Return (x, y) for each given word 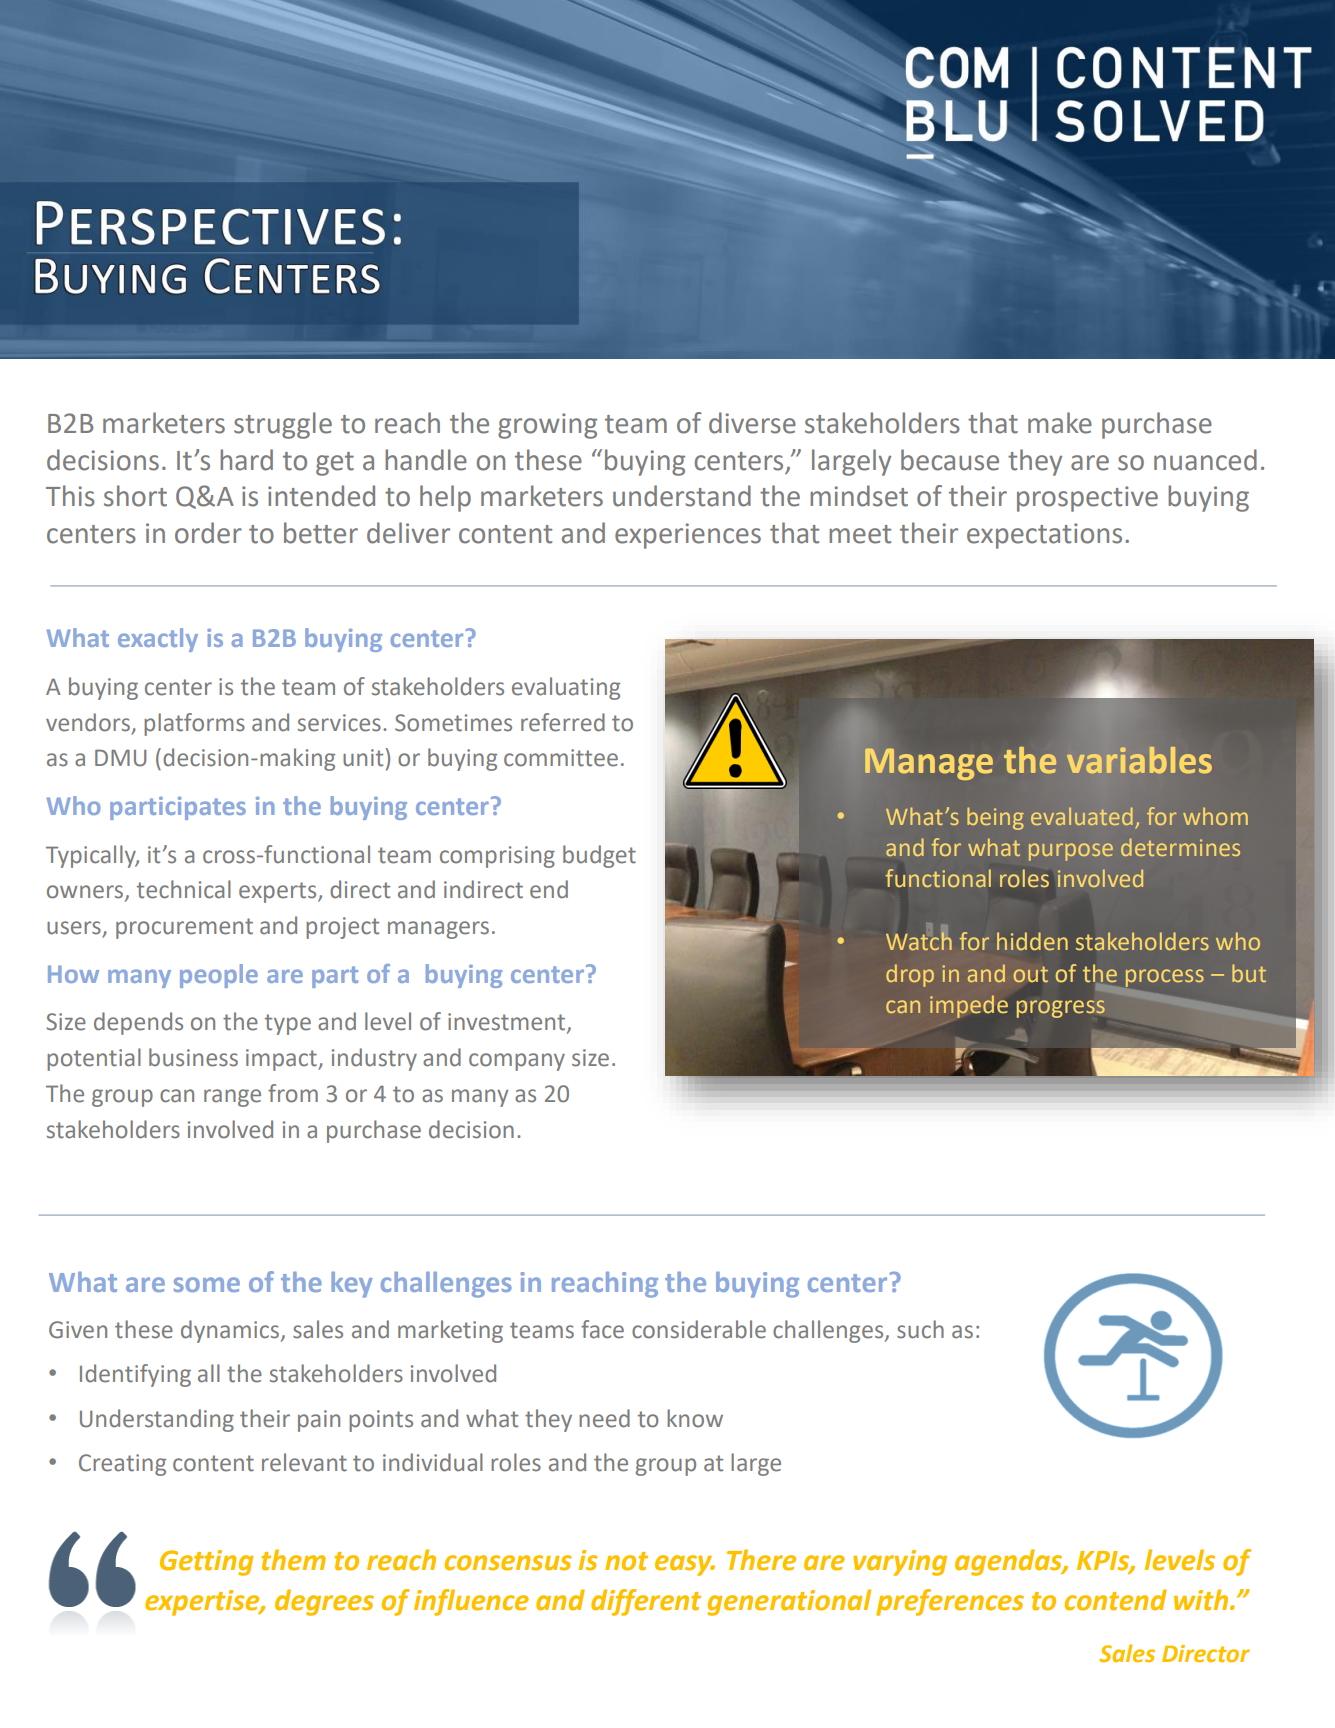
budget (599, 856)
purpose (1071, 852)
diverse (752, 423)
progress (1061, 1009)
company (517, 1062)
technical (184, 889)
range (232, 1098)
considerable (699, 1329)
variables (1139, 760)
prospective (1087, 499)
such (920, 1329)
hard (246, 460)
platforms (194, 724)
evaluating (566, 688)
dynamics (231, 1331)
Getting (206, 1563)
